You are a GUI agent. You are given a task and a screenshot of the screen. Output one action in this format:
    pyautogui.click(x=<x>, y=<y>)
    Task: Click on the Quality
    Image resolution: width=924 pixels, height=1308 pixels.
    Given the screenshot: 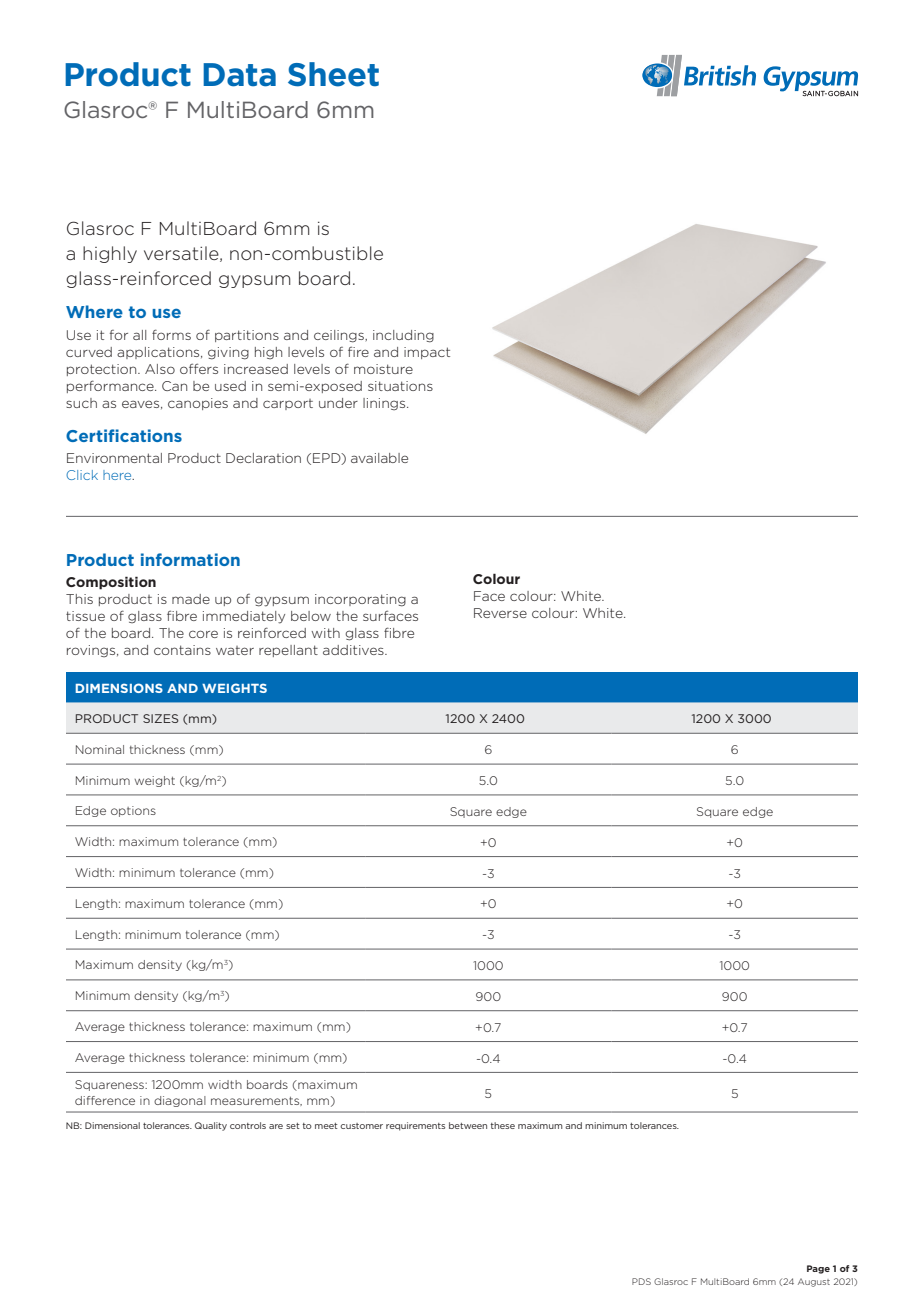 What is the action you would take?
    pyautogui.click(x=211, y=1126)
